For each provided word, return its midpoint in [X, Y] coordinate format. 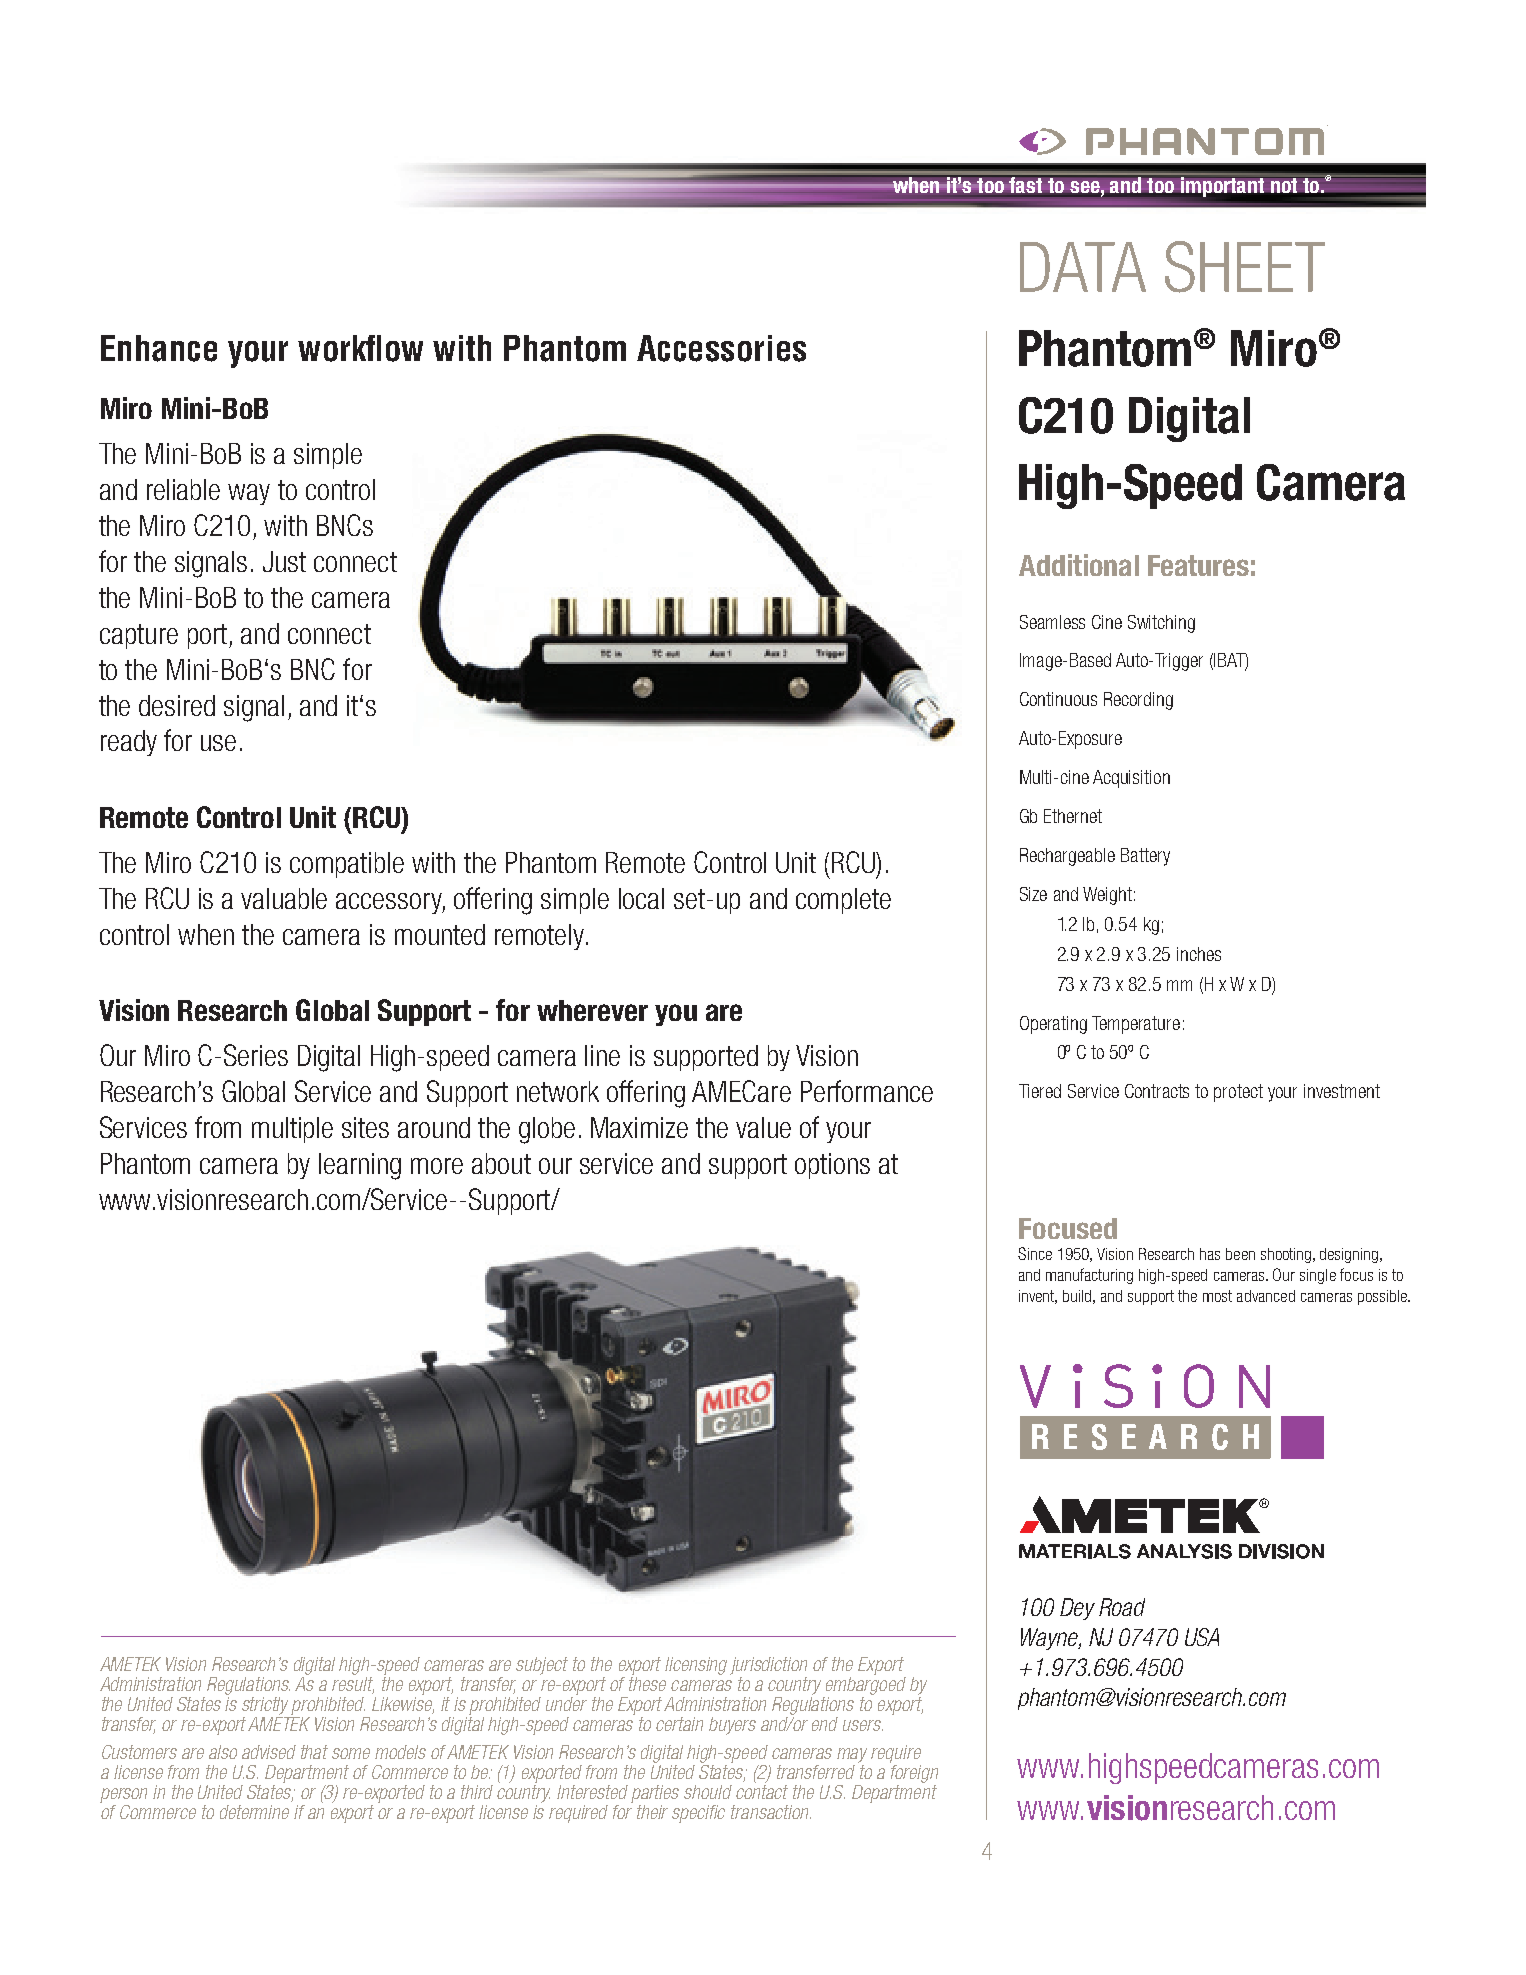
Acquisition [1131, 779]
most [1217, 1296]
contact [762, 1792]
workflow [360, 348]
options [832, 1166]
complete [843, 901]
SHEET [1245, 267]
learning [360, 1166]
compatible [347, 865]
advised [269, 1752]
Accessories [721, 348]
